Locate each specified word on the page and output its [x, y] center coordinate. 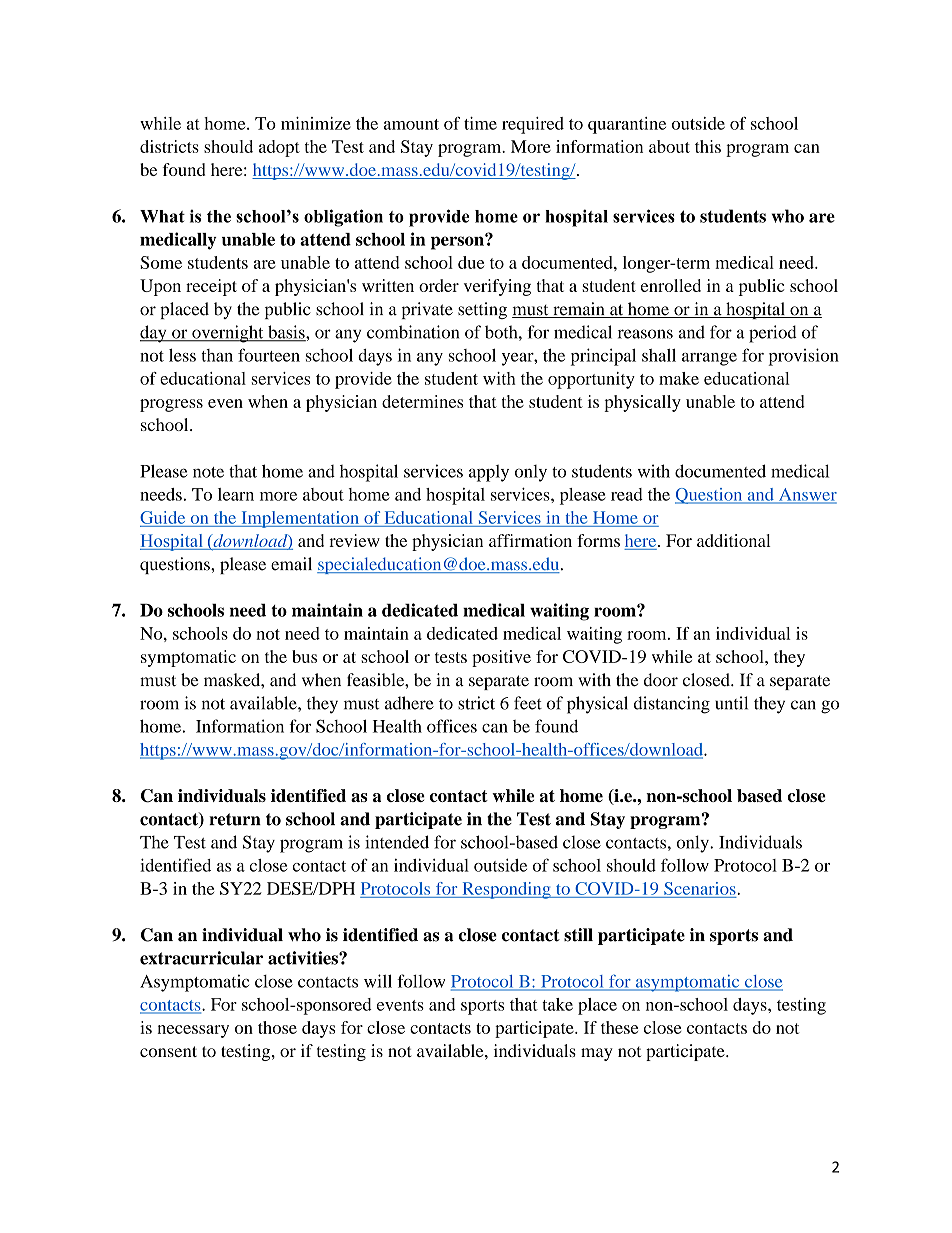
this [708, 146]
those [277, 1027]
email [291, 564]
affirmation [530, 540]
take [557, 1004]
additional [734, 540]
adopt [279, 148]
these [619, 1027]
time [480, 123]
